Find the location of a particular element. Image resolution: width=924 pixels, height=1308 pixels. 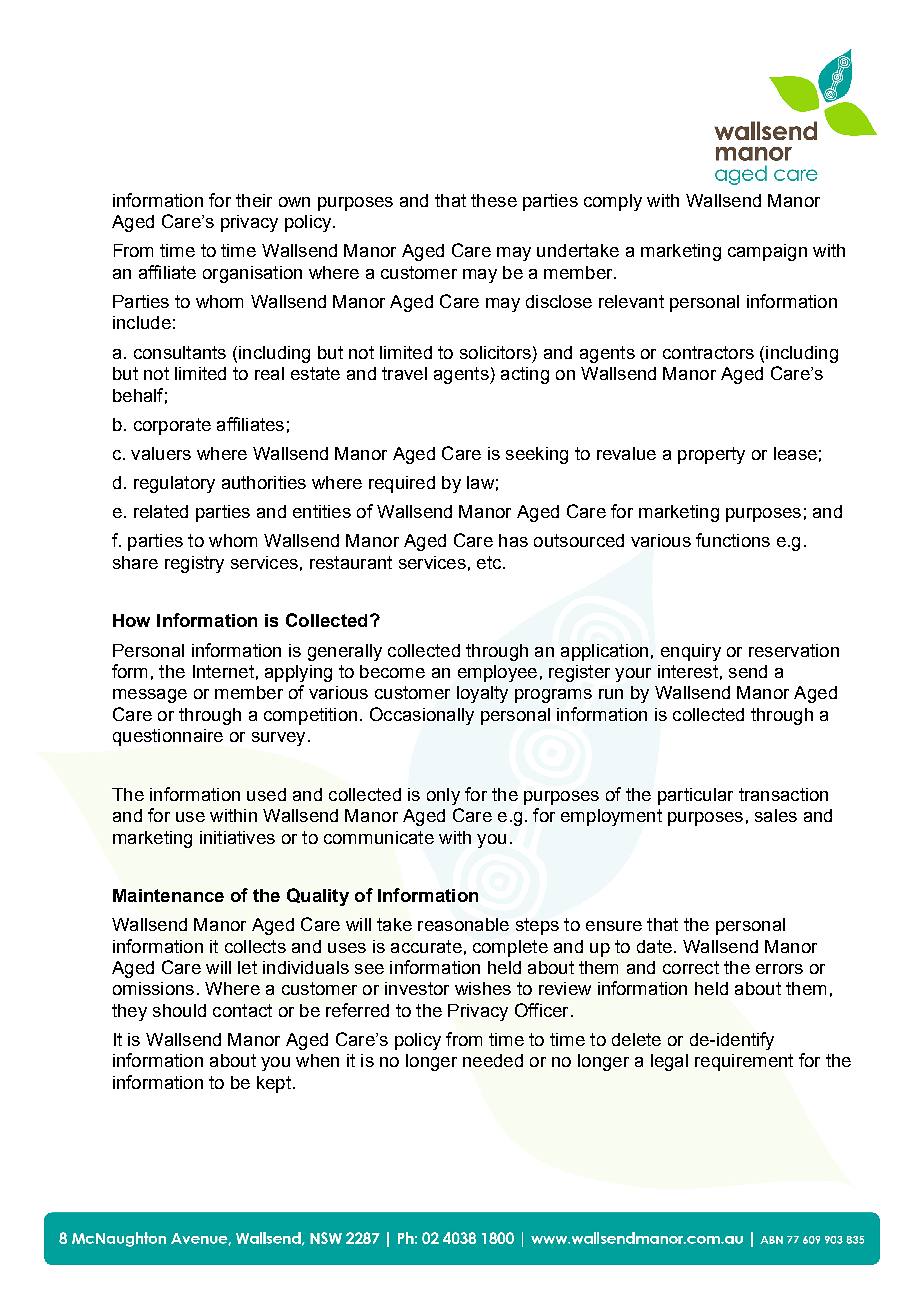

these is located at coordinates (494, 200).
